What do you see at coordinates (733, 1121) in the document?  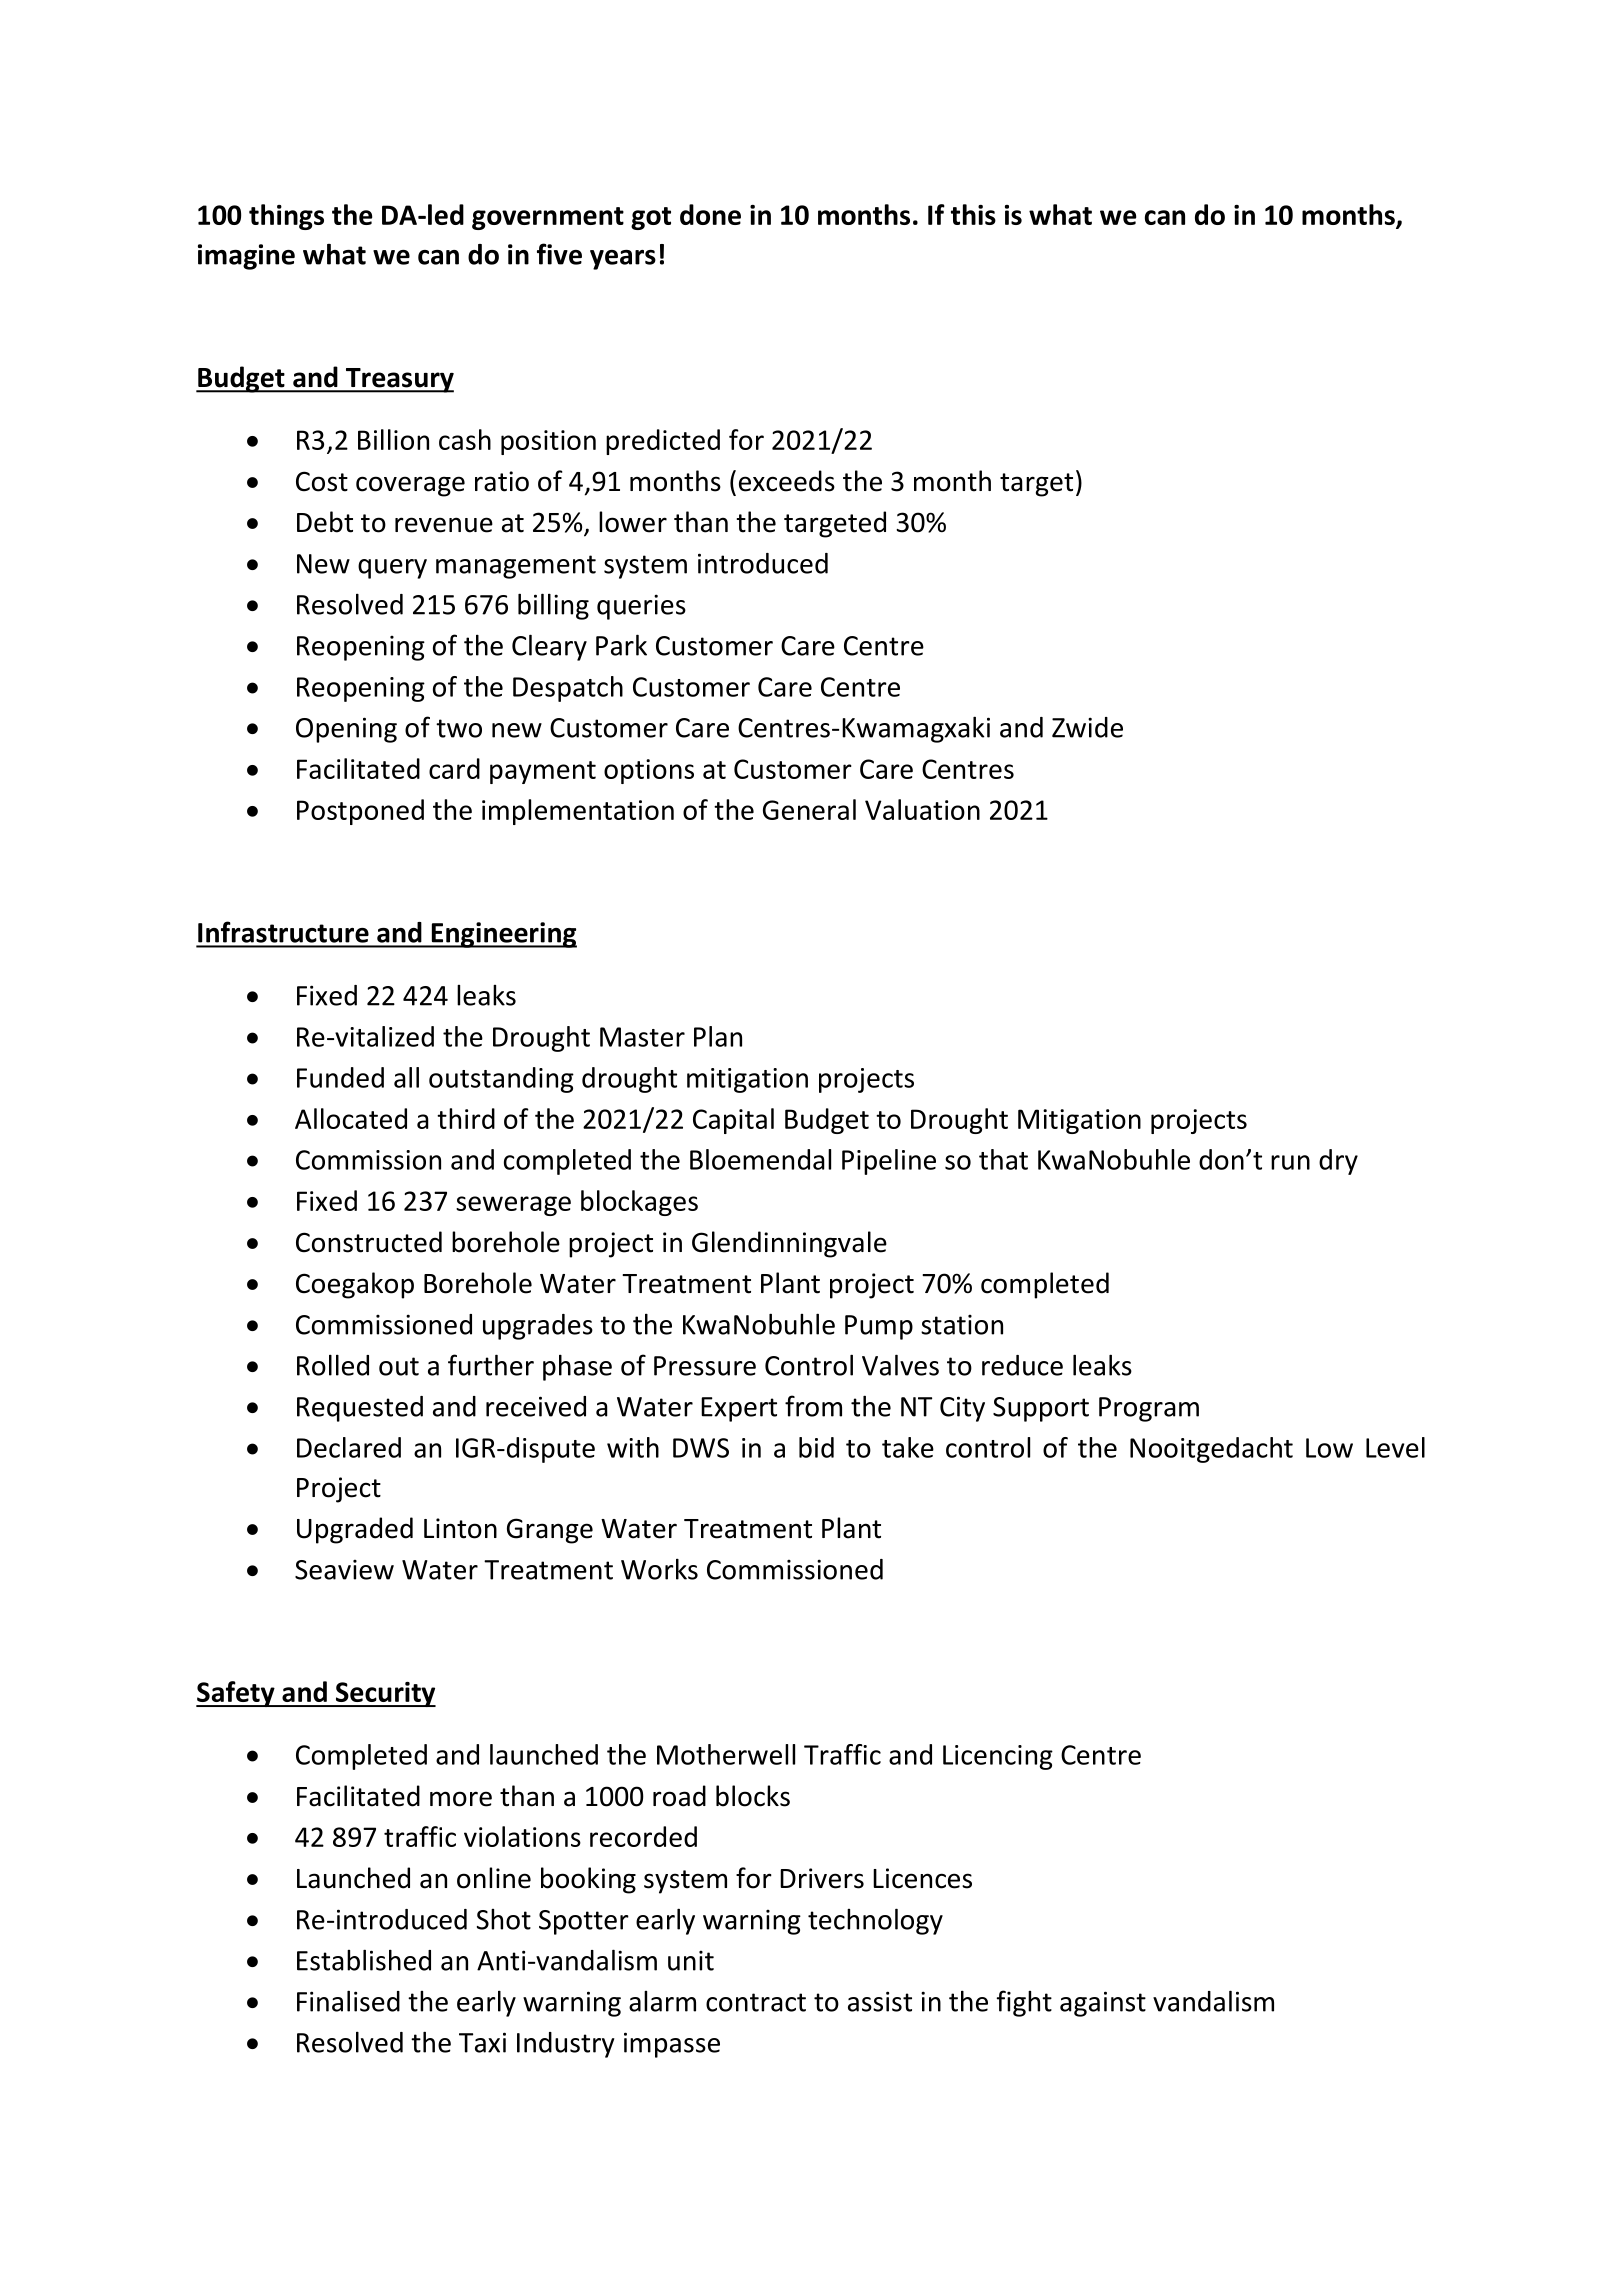 I see `Capital` at bounding box center [733, 1121].
